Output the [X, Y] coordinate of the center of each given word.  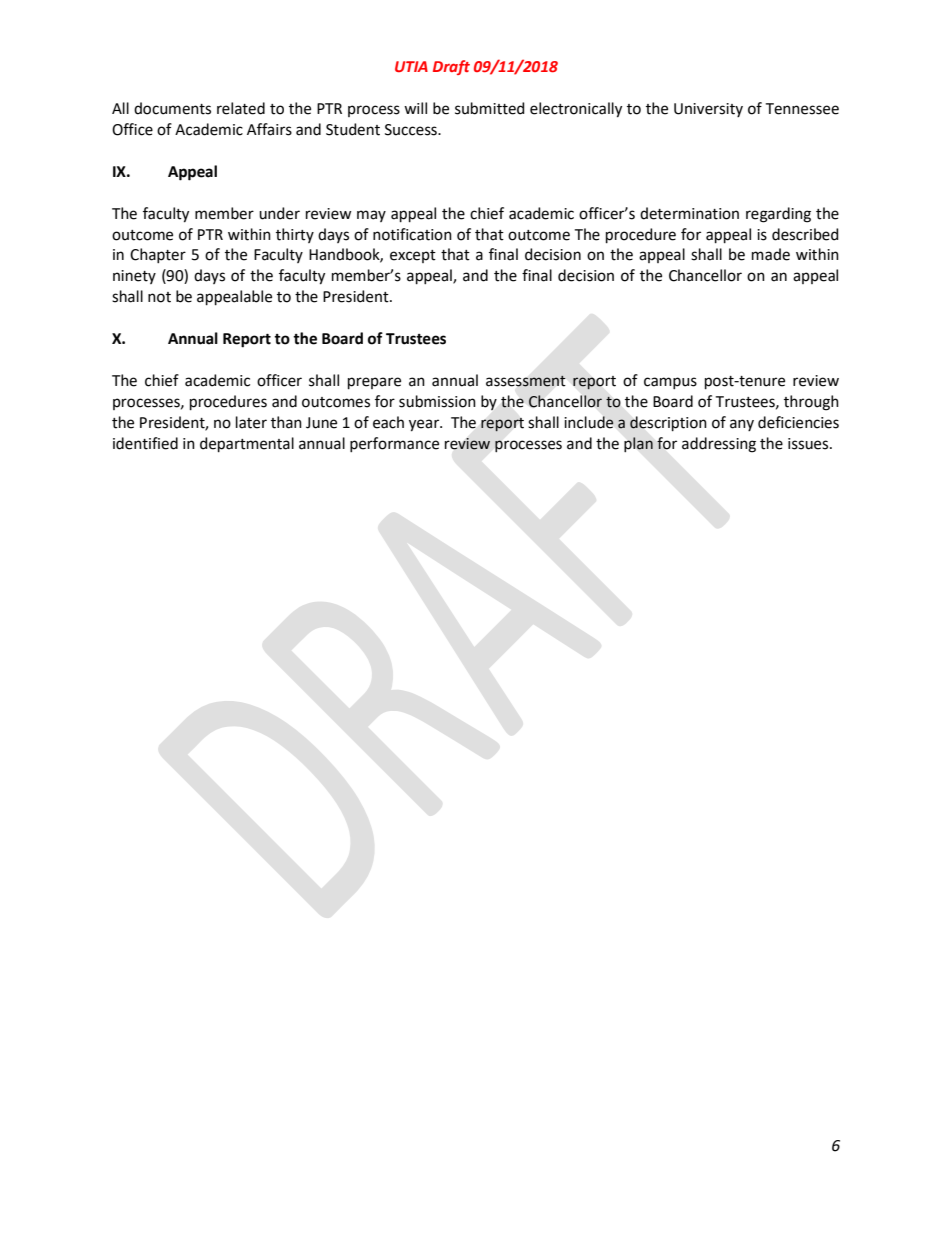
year [425, 425]
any [742, 425]
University [708, 110]
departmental [247, 444]
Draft [451, 67]
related [241, 108]
